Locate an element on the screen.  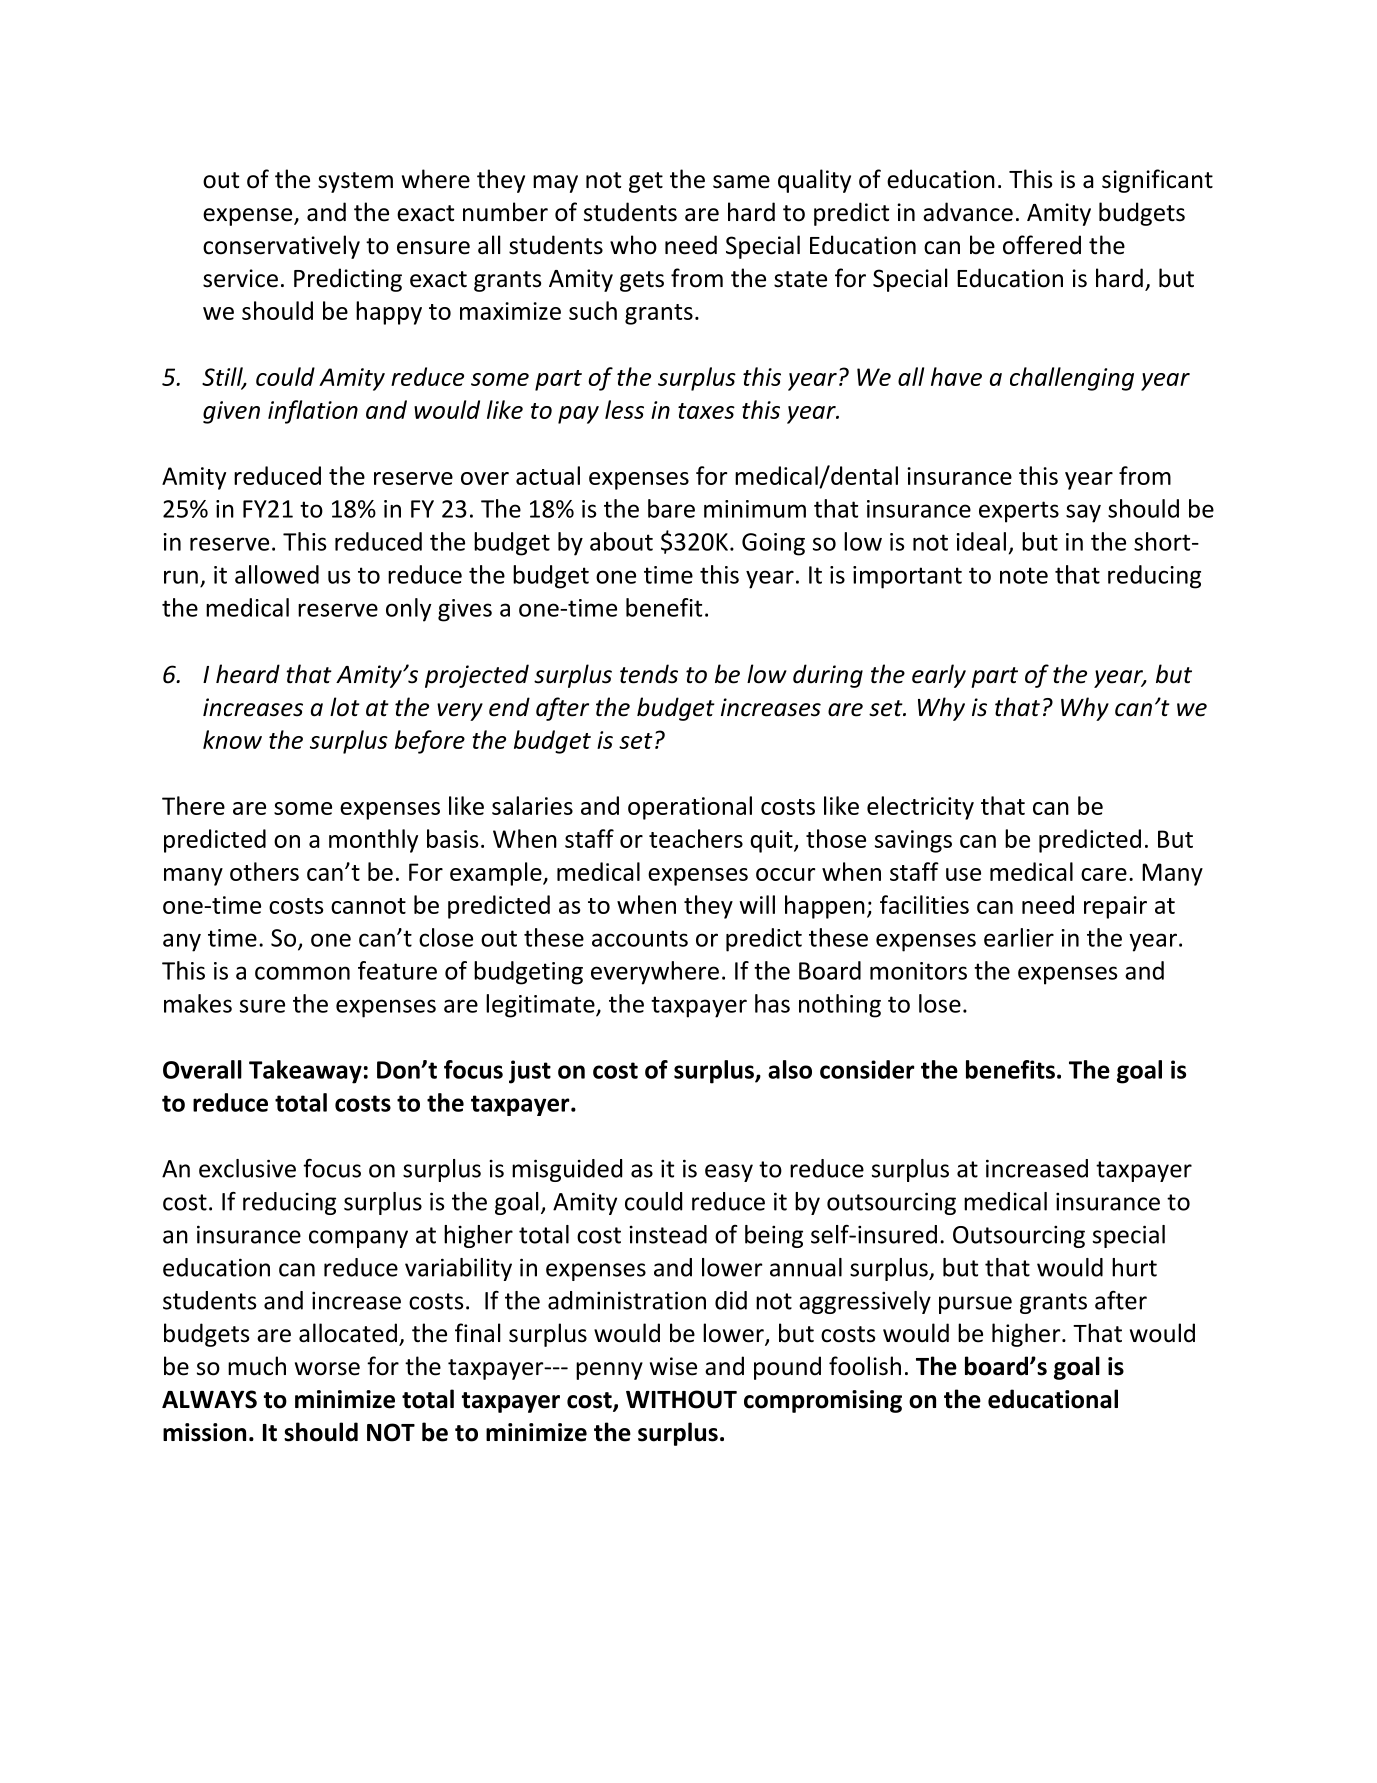
offered is located at coordinates (1042, 245).
